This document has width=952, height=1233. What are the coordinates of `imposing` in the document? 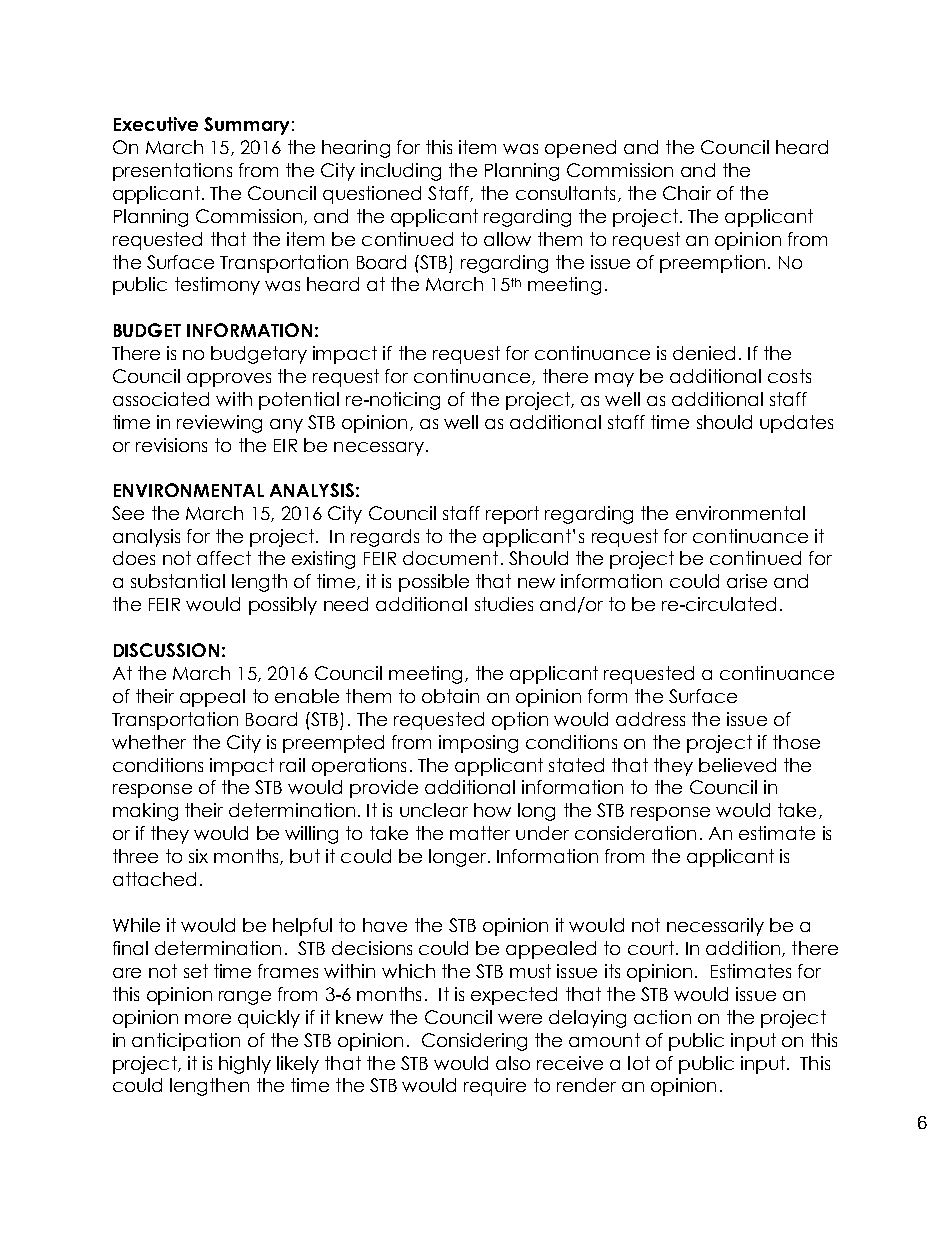 It's located at (478, 744).
